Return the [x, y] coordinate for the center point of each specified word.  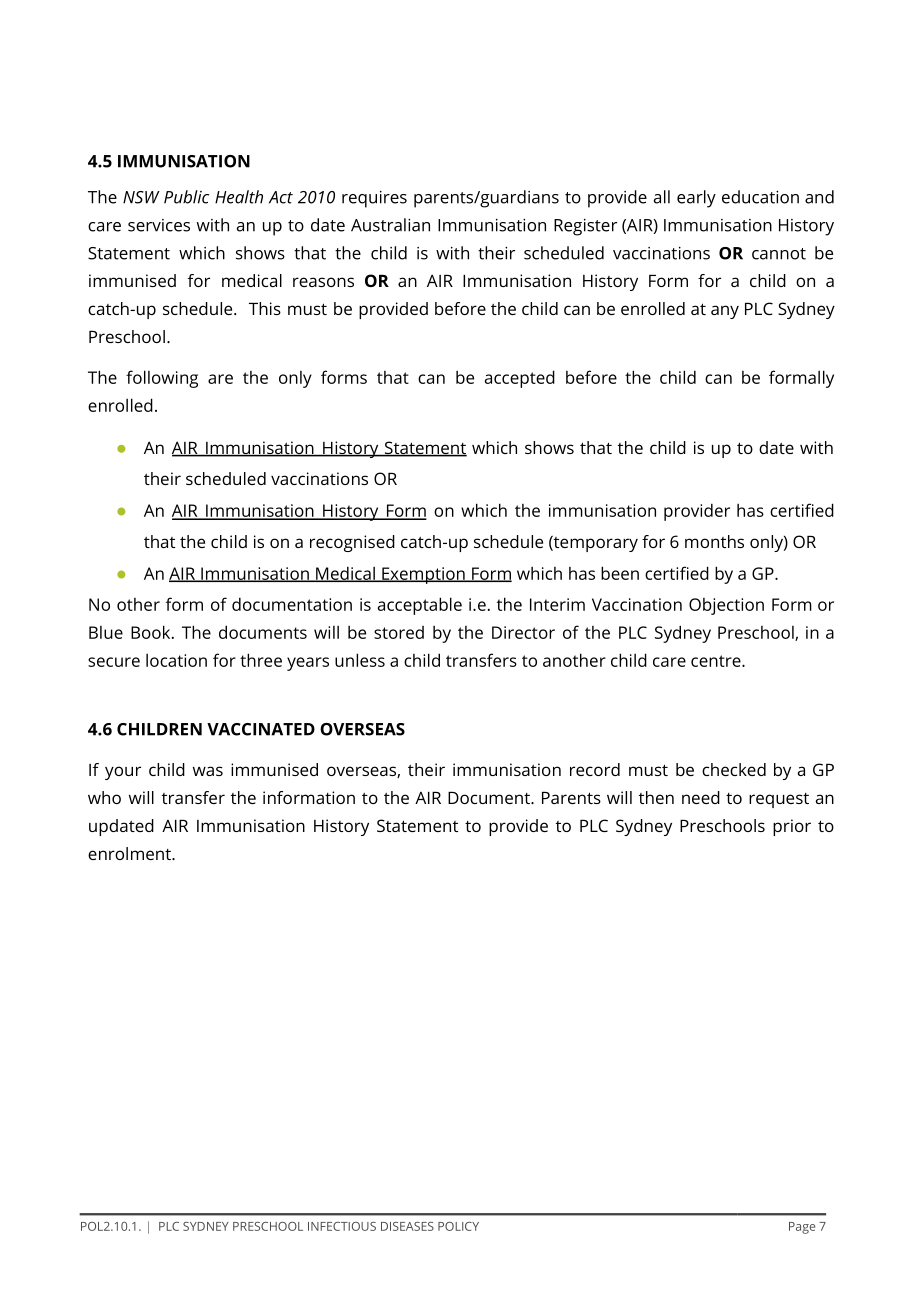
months [714, 541]
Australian [390, 225]
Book [152, 632]
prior [792, 827]
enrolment [130, 853]
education [760, 197]
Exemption [423, 575]
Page [802, 1228]
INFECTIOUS [342, 1226]
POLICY [458, 1226]
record [595, 769]
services [159, 225]
